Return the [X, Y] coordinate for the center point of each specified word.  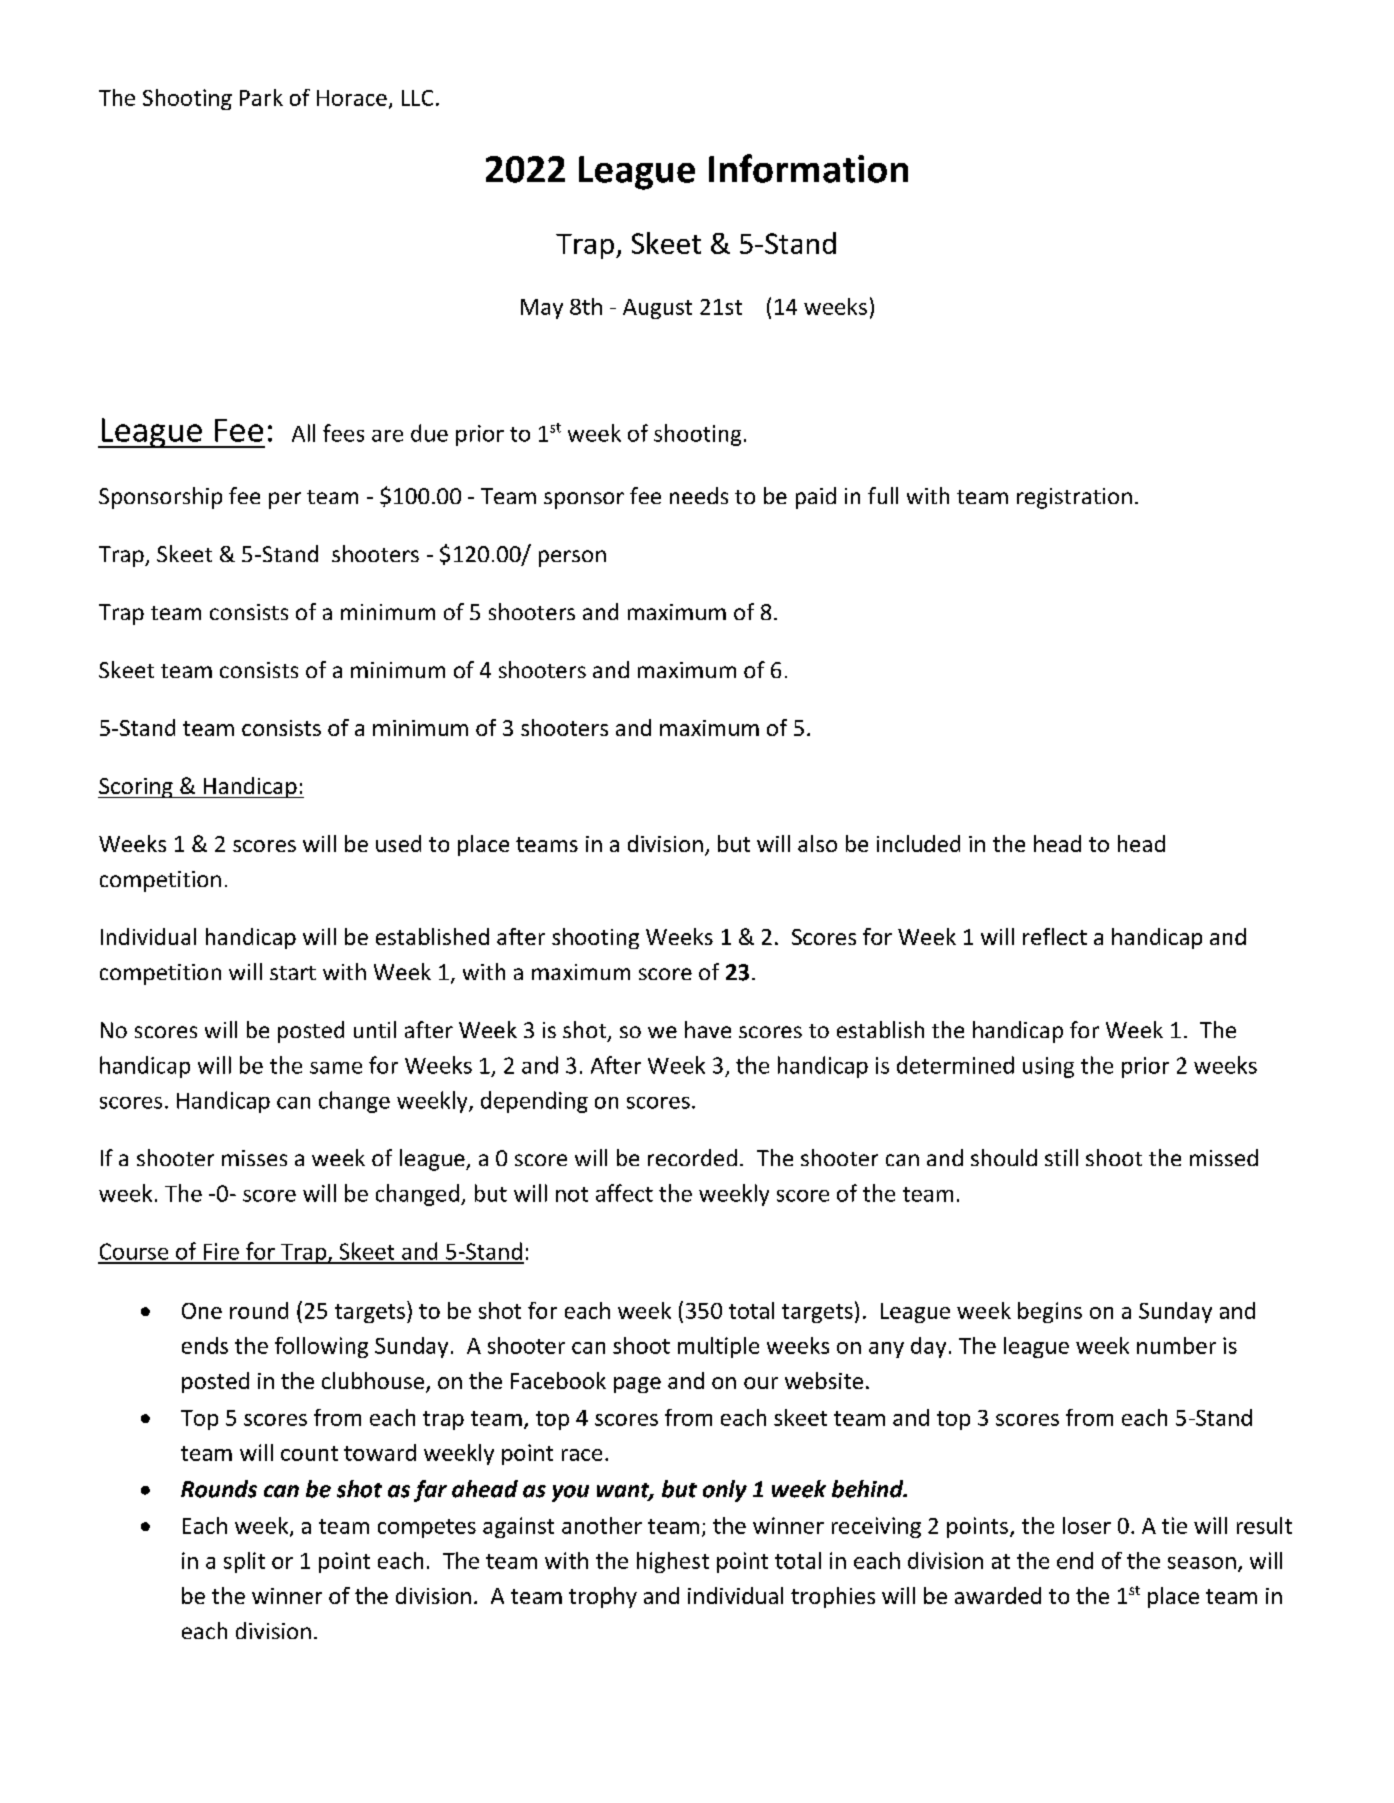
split [244, 1562]
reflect [1055, 936]
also [817, 843]
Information [808, 168]
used [398, 843]
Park [261, 97]
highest [673, 1562]
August [657, 309]
